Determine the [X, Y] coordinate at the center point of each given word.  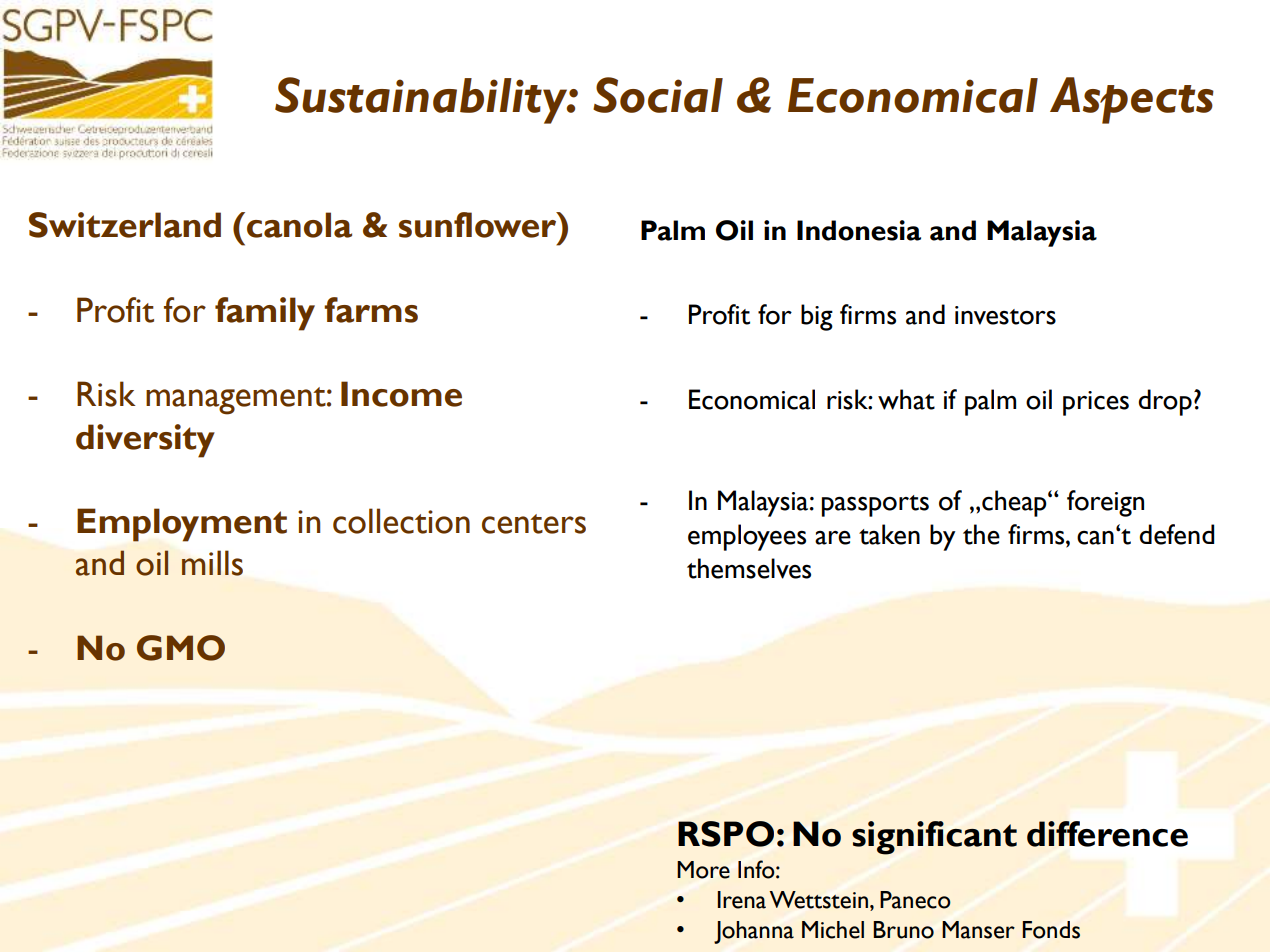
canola [299, 225]
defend [1176, 534]
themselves [749, 568]
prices [1096, 403]
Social [658, 95]
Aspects [1132, 100]
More [703, 870]
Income [401, 394]
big [817, 317]
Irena [742, 900]
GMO [181, 648]
